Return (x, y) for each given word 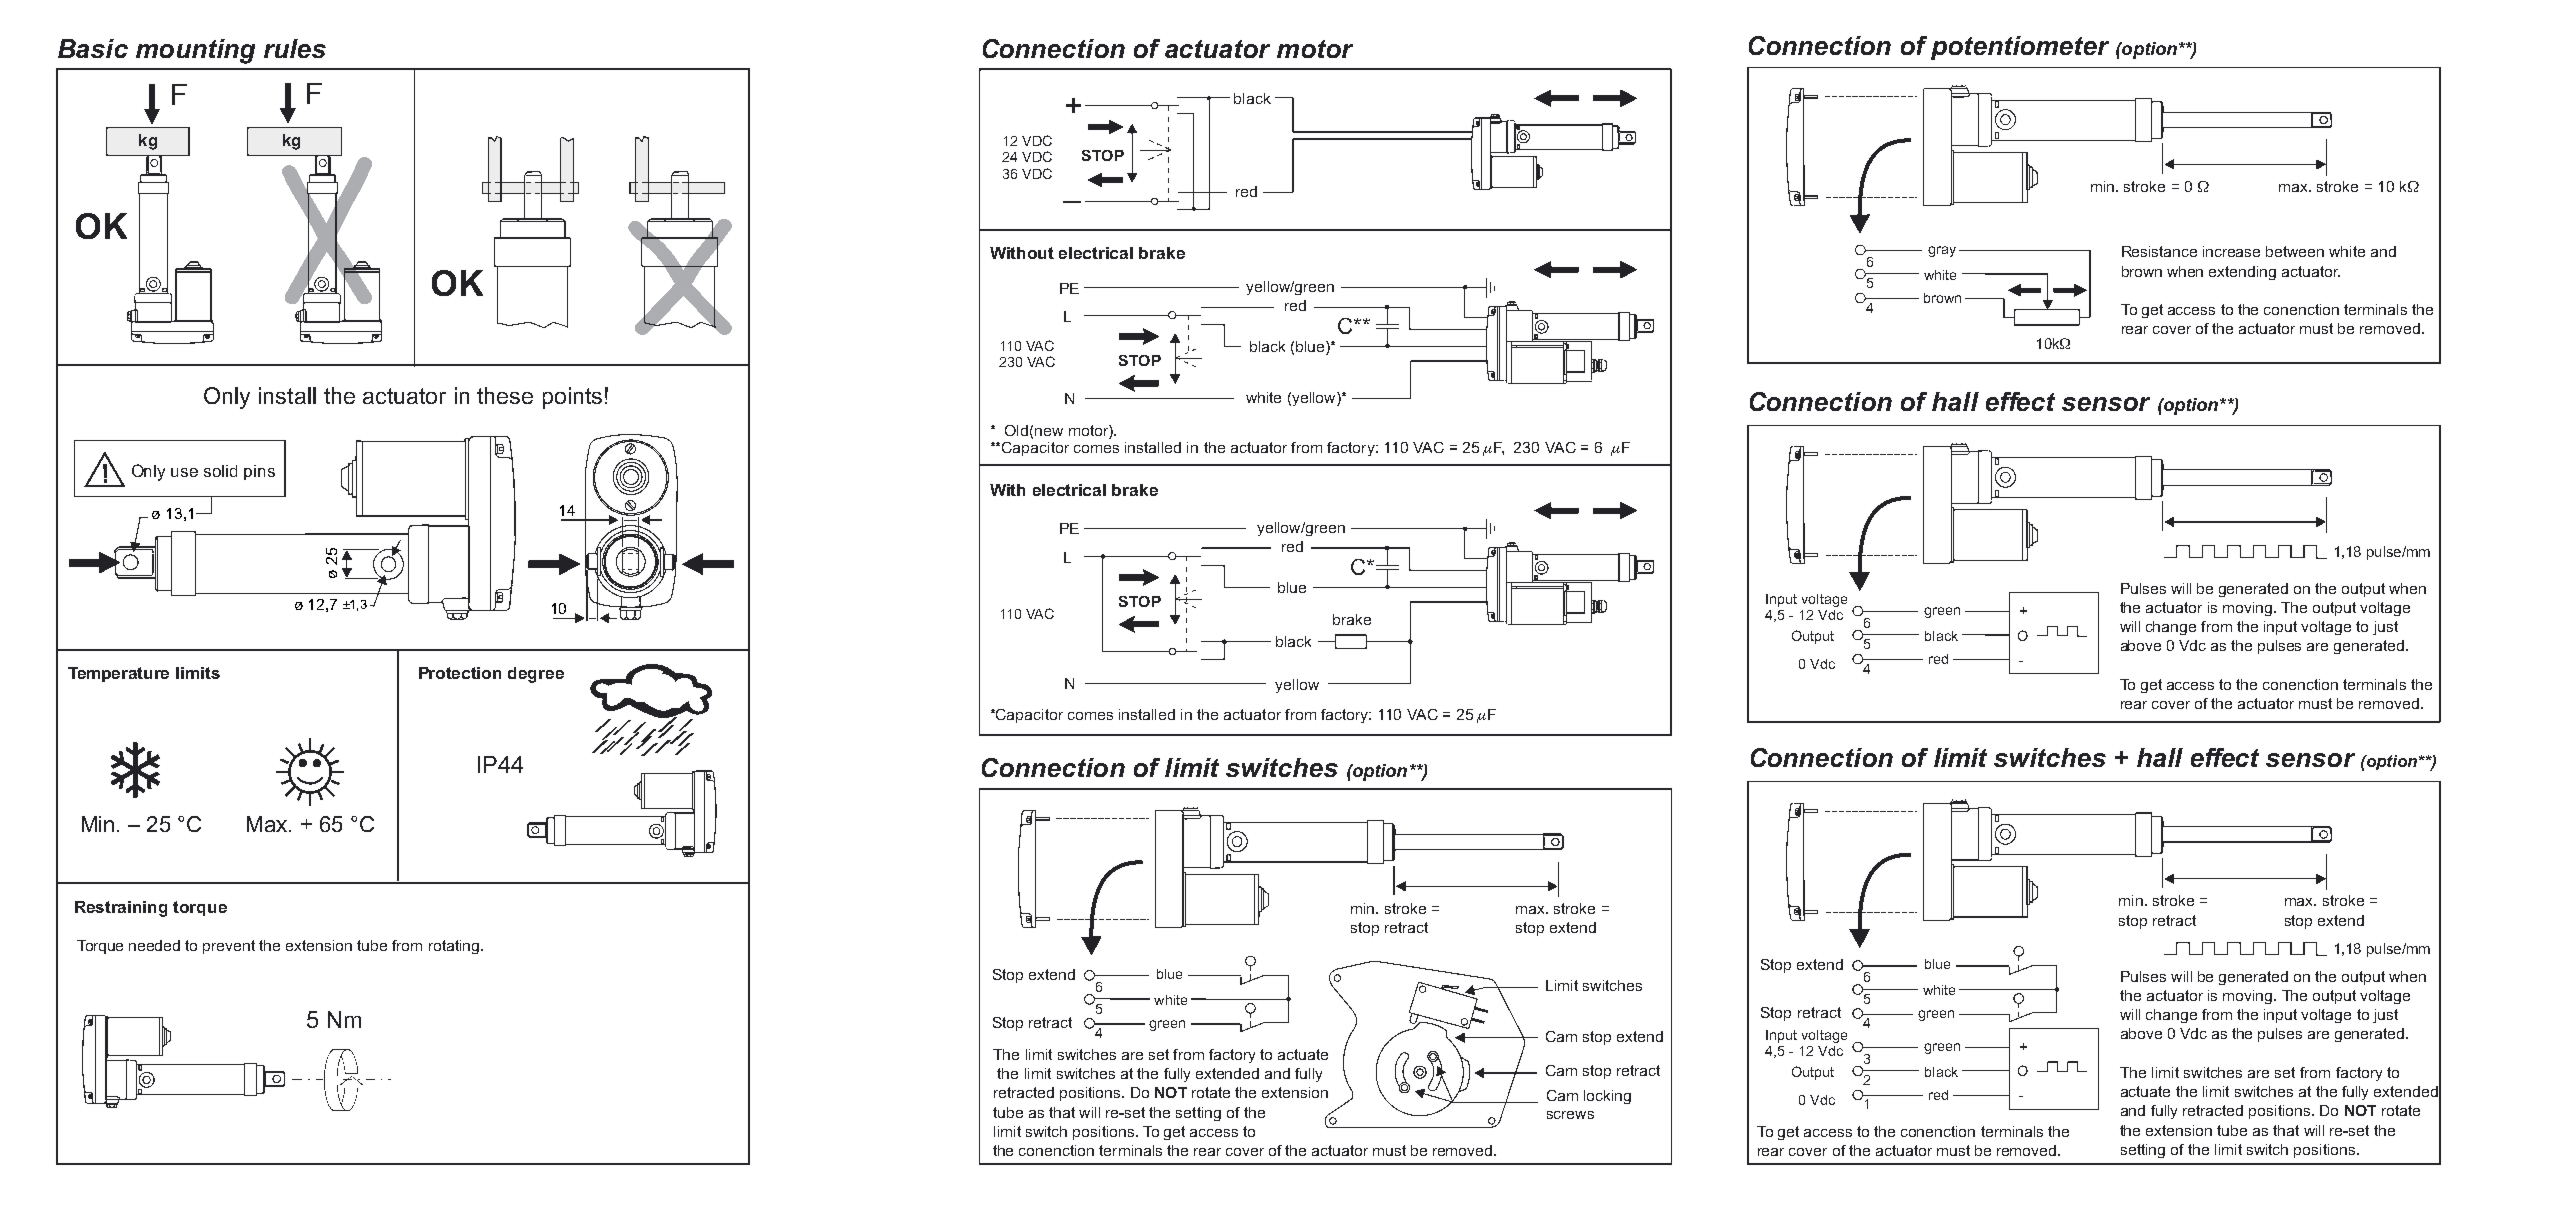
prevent (229, 947)
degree (536, 675)
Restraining (121, 909)
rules (295, 48)
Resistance (2159, 251)
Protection (460, 673)
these (505, 395)
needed (154, 945)
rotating (454, 947)
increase (2231, 251)
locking (1607, 1097)
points (572, 398)
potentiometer (2020, 48)
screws (1570, 1115)
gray (1942, 251)
